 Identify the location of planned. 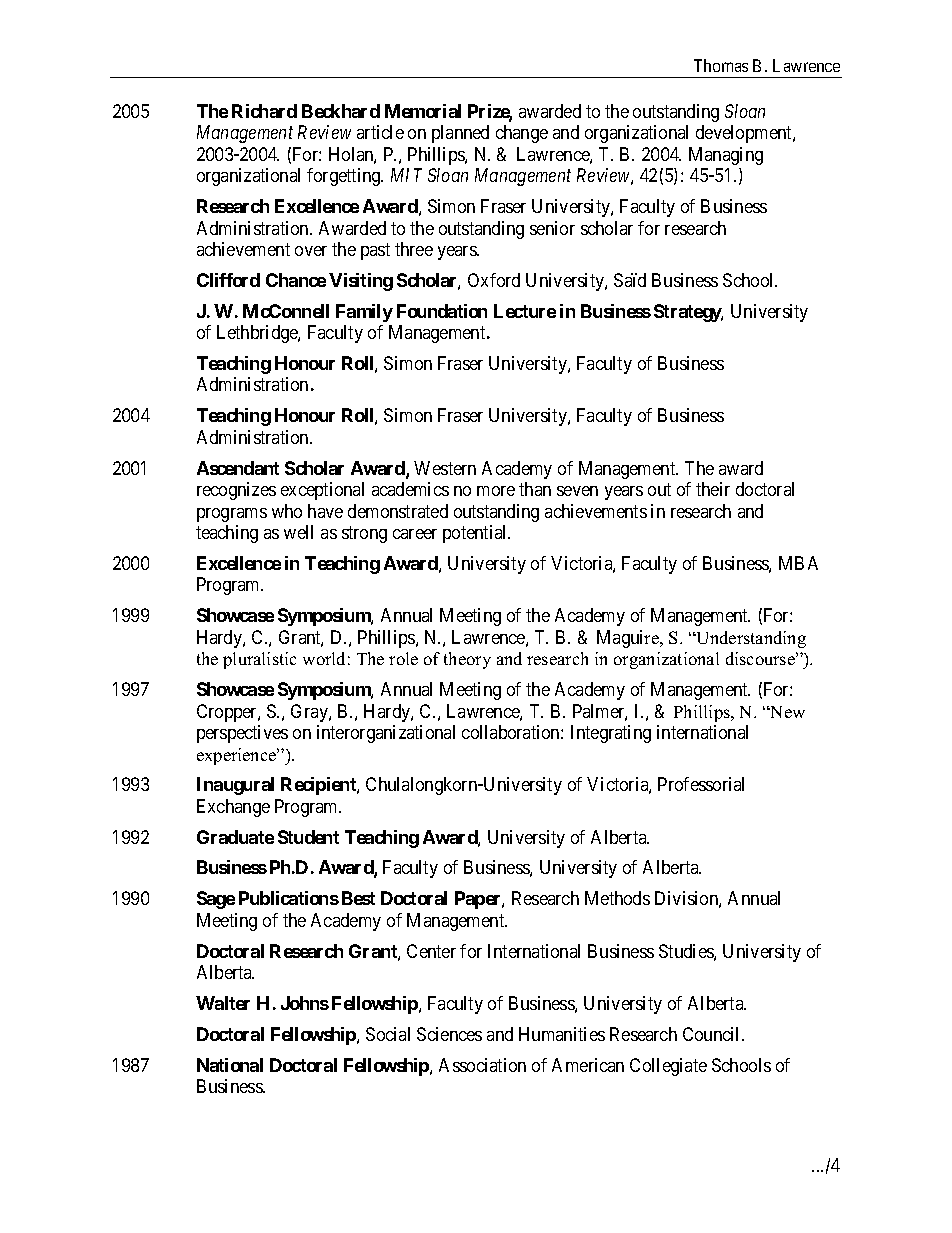
(460, 134).
